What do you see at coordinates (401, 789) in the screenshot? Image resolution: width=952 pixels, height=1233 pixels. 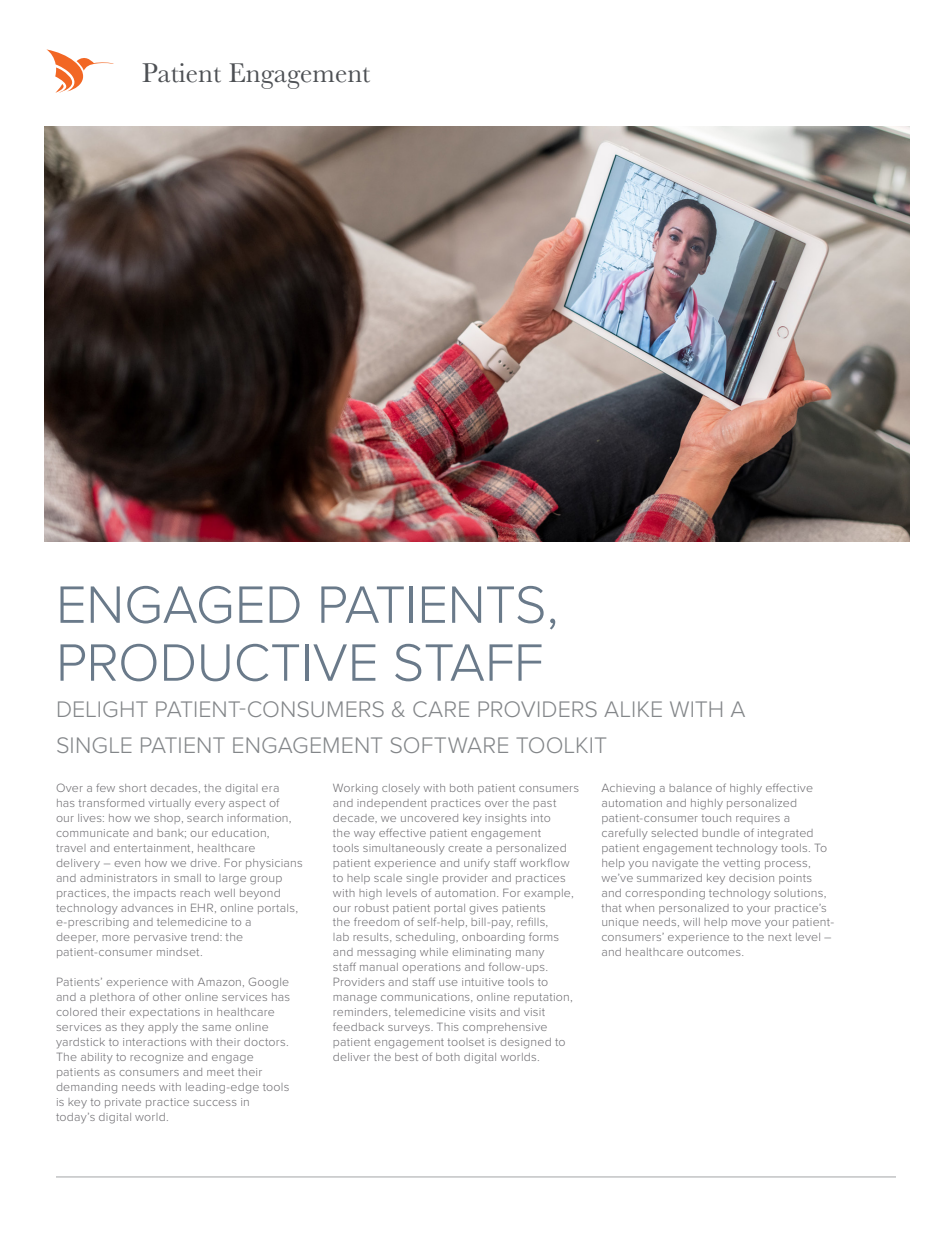 I see `closely` at bounding box center [401, 789].
